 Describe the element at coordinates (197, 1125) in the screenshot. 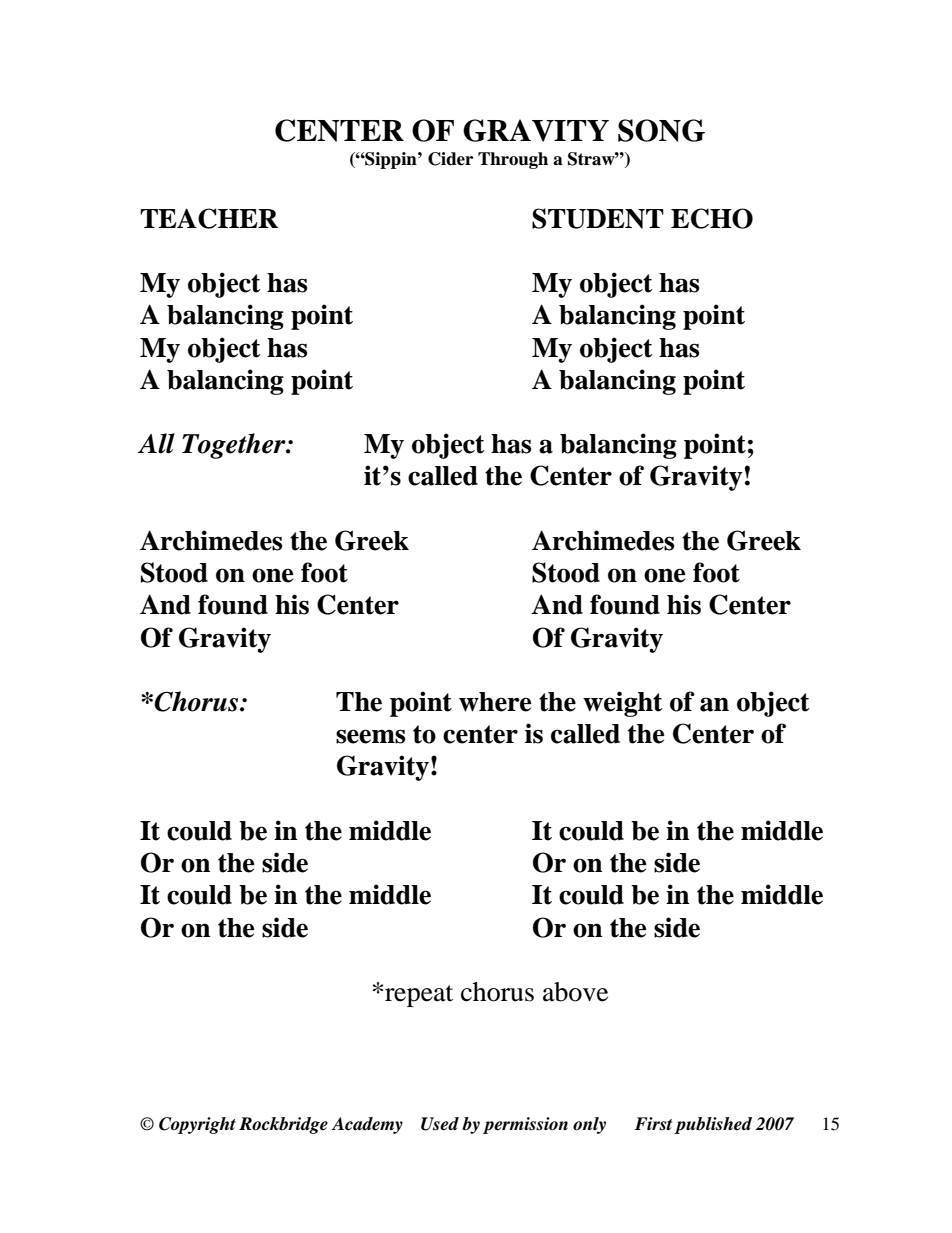

I see `Copyright` at that location.
